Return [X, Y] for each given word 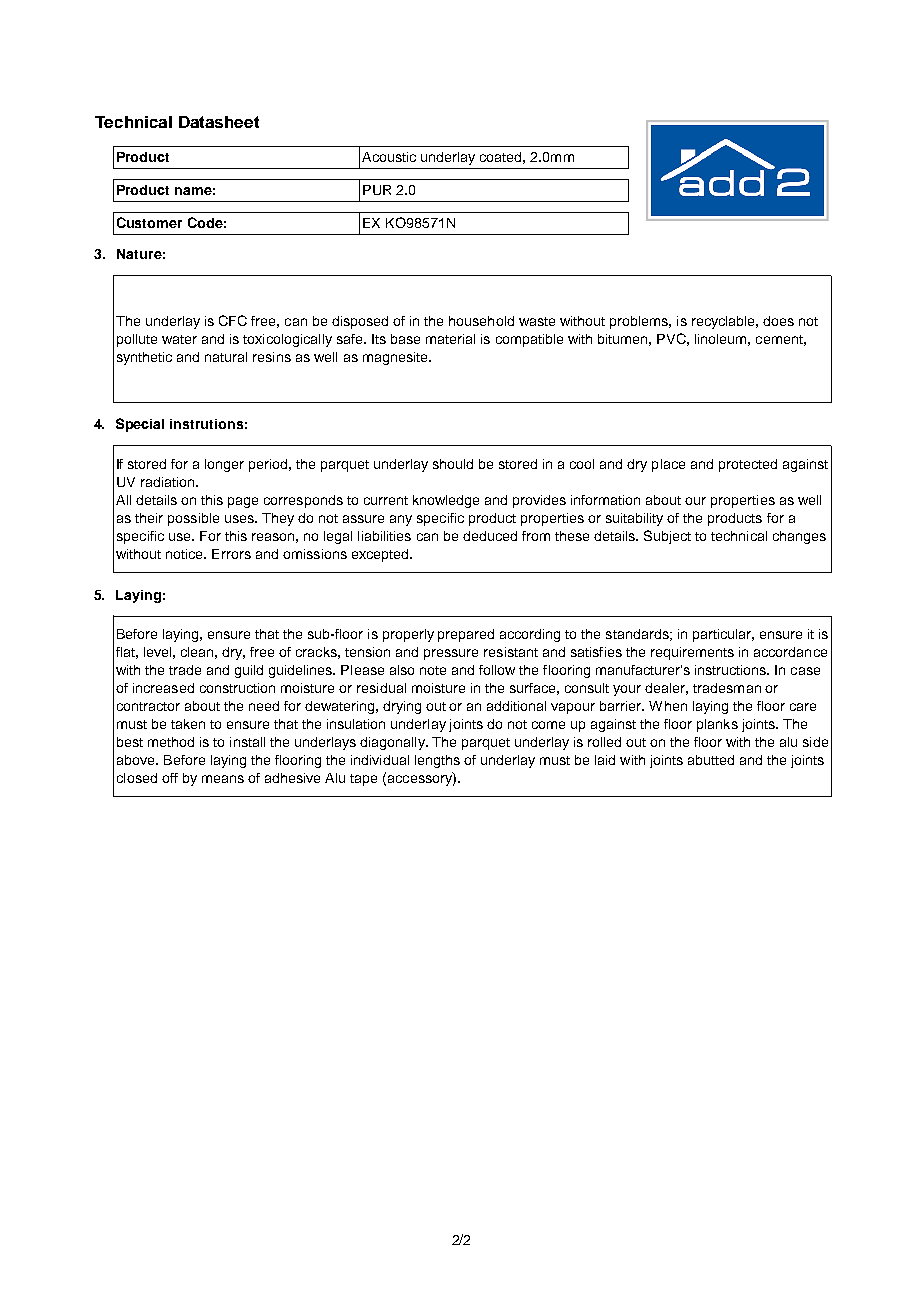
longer [224, 465]
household [481, 321]
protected [748, 465]
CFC [233, 320]
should [453, 464]
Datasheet [219, 122]
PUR [377, 190]
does [778, 321]
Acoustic [389, 157]
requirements [692, 653]
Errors [231, 554]
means [223, 779]
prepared [466, 635]
